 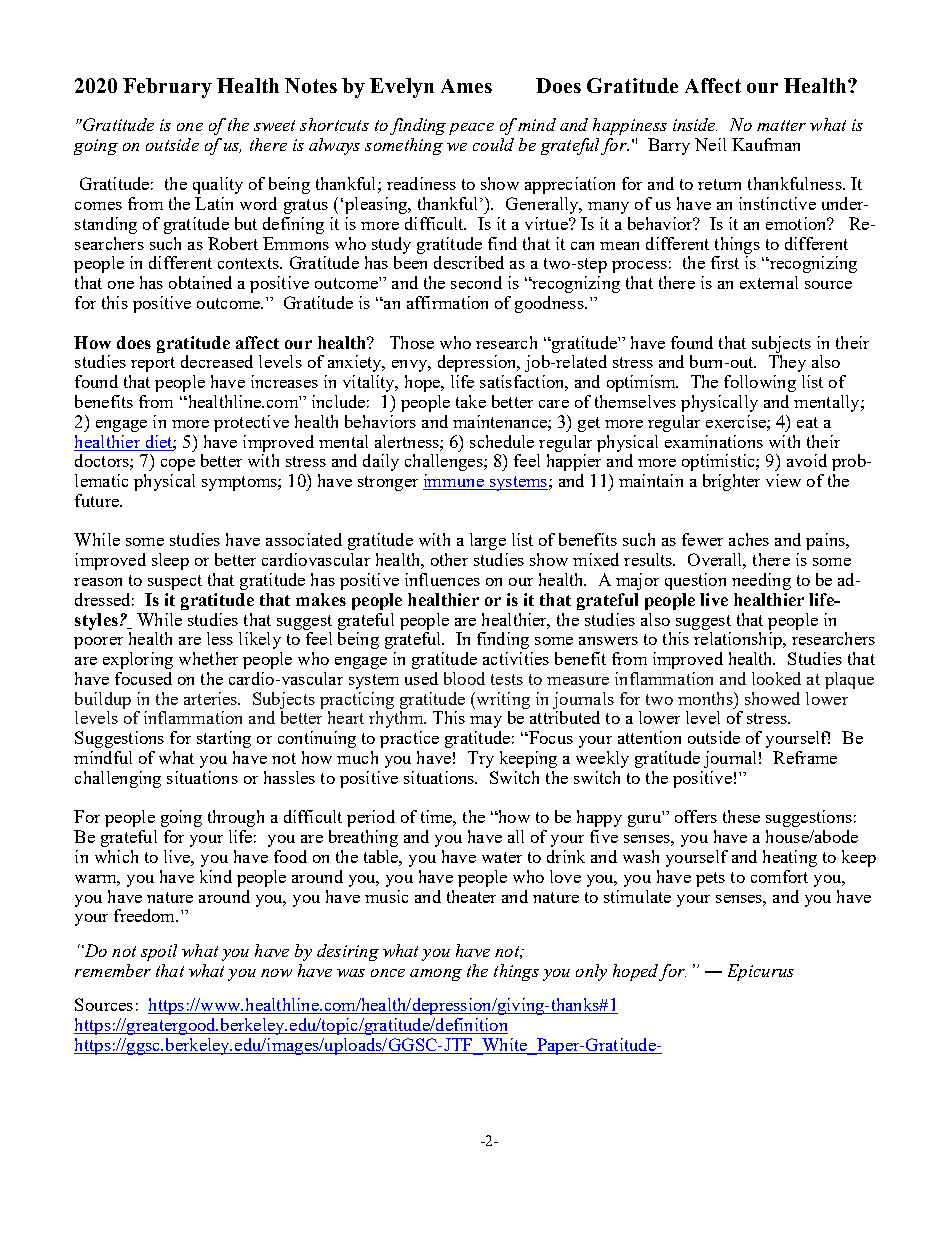 I want to click on among, so click(x=436, y=975).
